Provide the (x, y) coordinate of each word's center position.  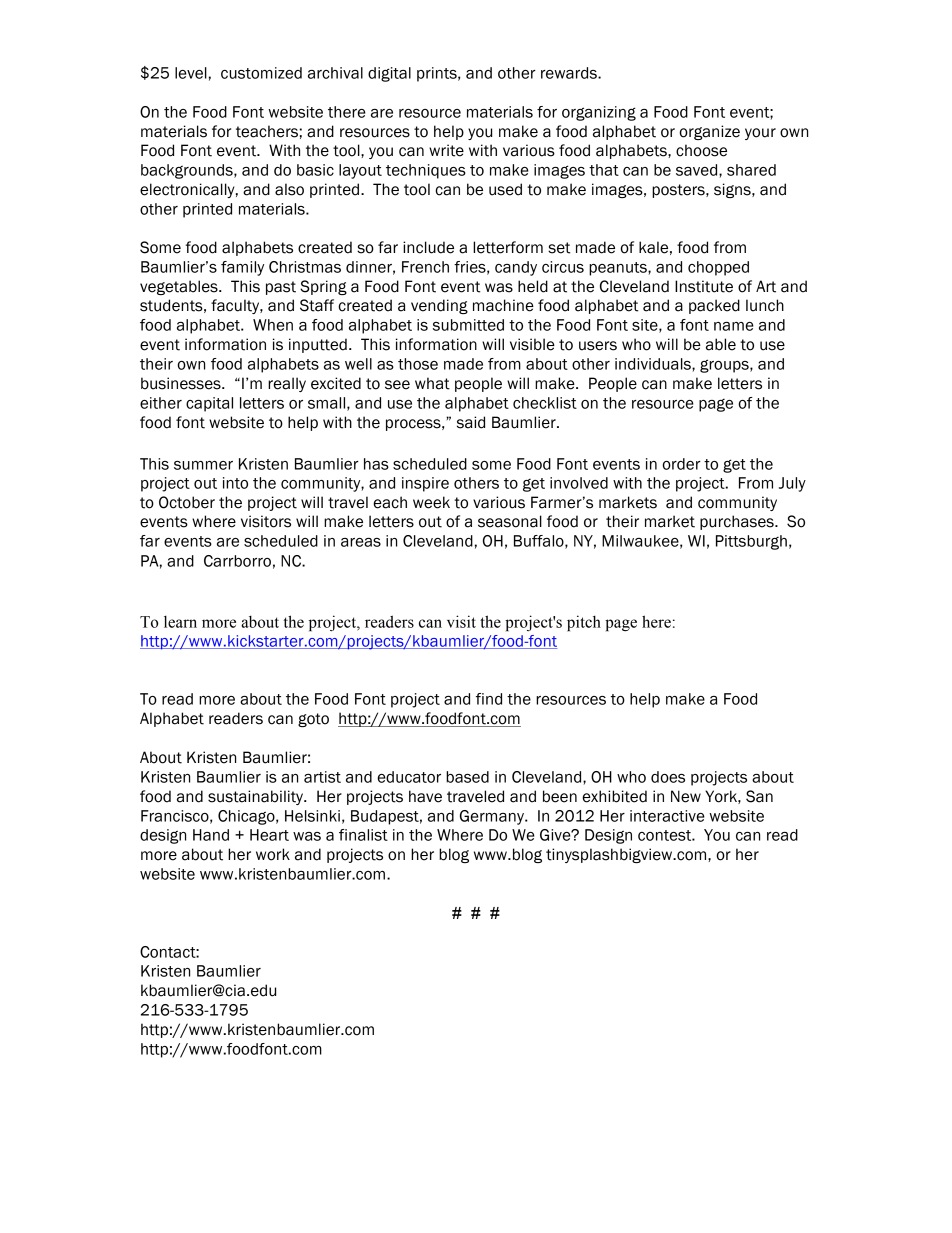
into (235, 483)
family (242, 268)
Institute (704, 286)
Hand (211, 835)
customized (261, 73)
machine (503, 305)
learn (180, 622)
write (446, 150)
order (681, 464)
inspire (425, 484)
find (489, 699)
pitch (584, 623)
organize (709, 132)
